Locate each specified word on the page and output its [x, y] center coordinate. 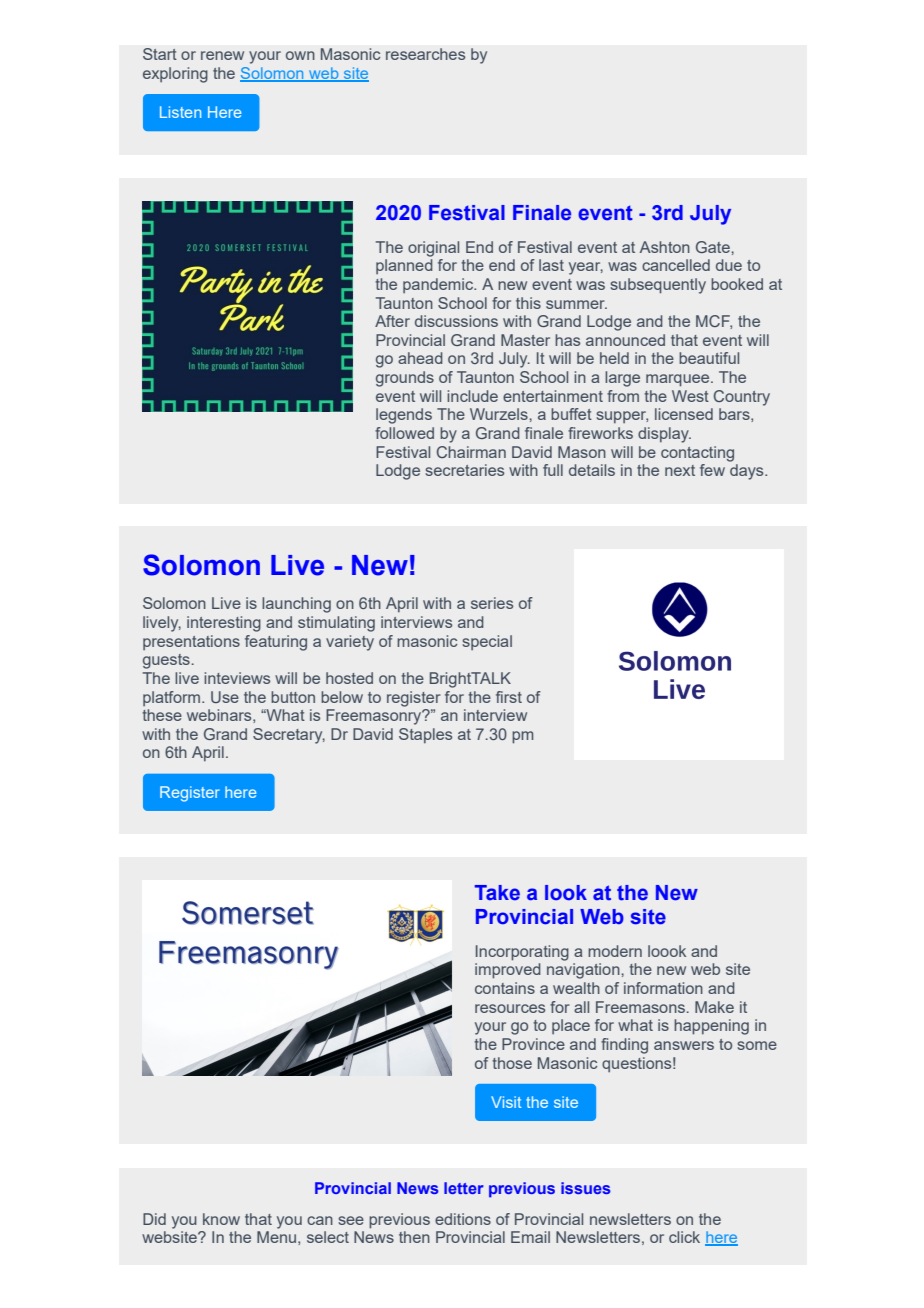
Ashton [665, 247]
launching [296, 605]
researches [425, 54]
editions [463, 1219]
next [680, 470]
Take [497, 893]
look [566, 893]
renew [222, 55]
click [684, 1237]
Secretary [289, 736]
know [221, 1219]
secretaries [464, 470]
